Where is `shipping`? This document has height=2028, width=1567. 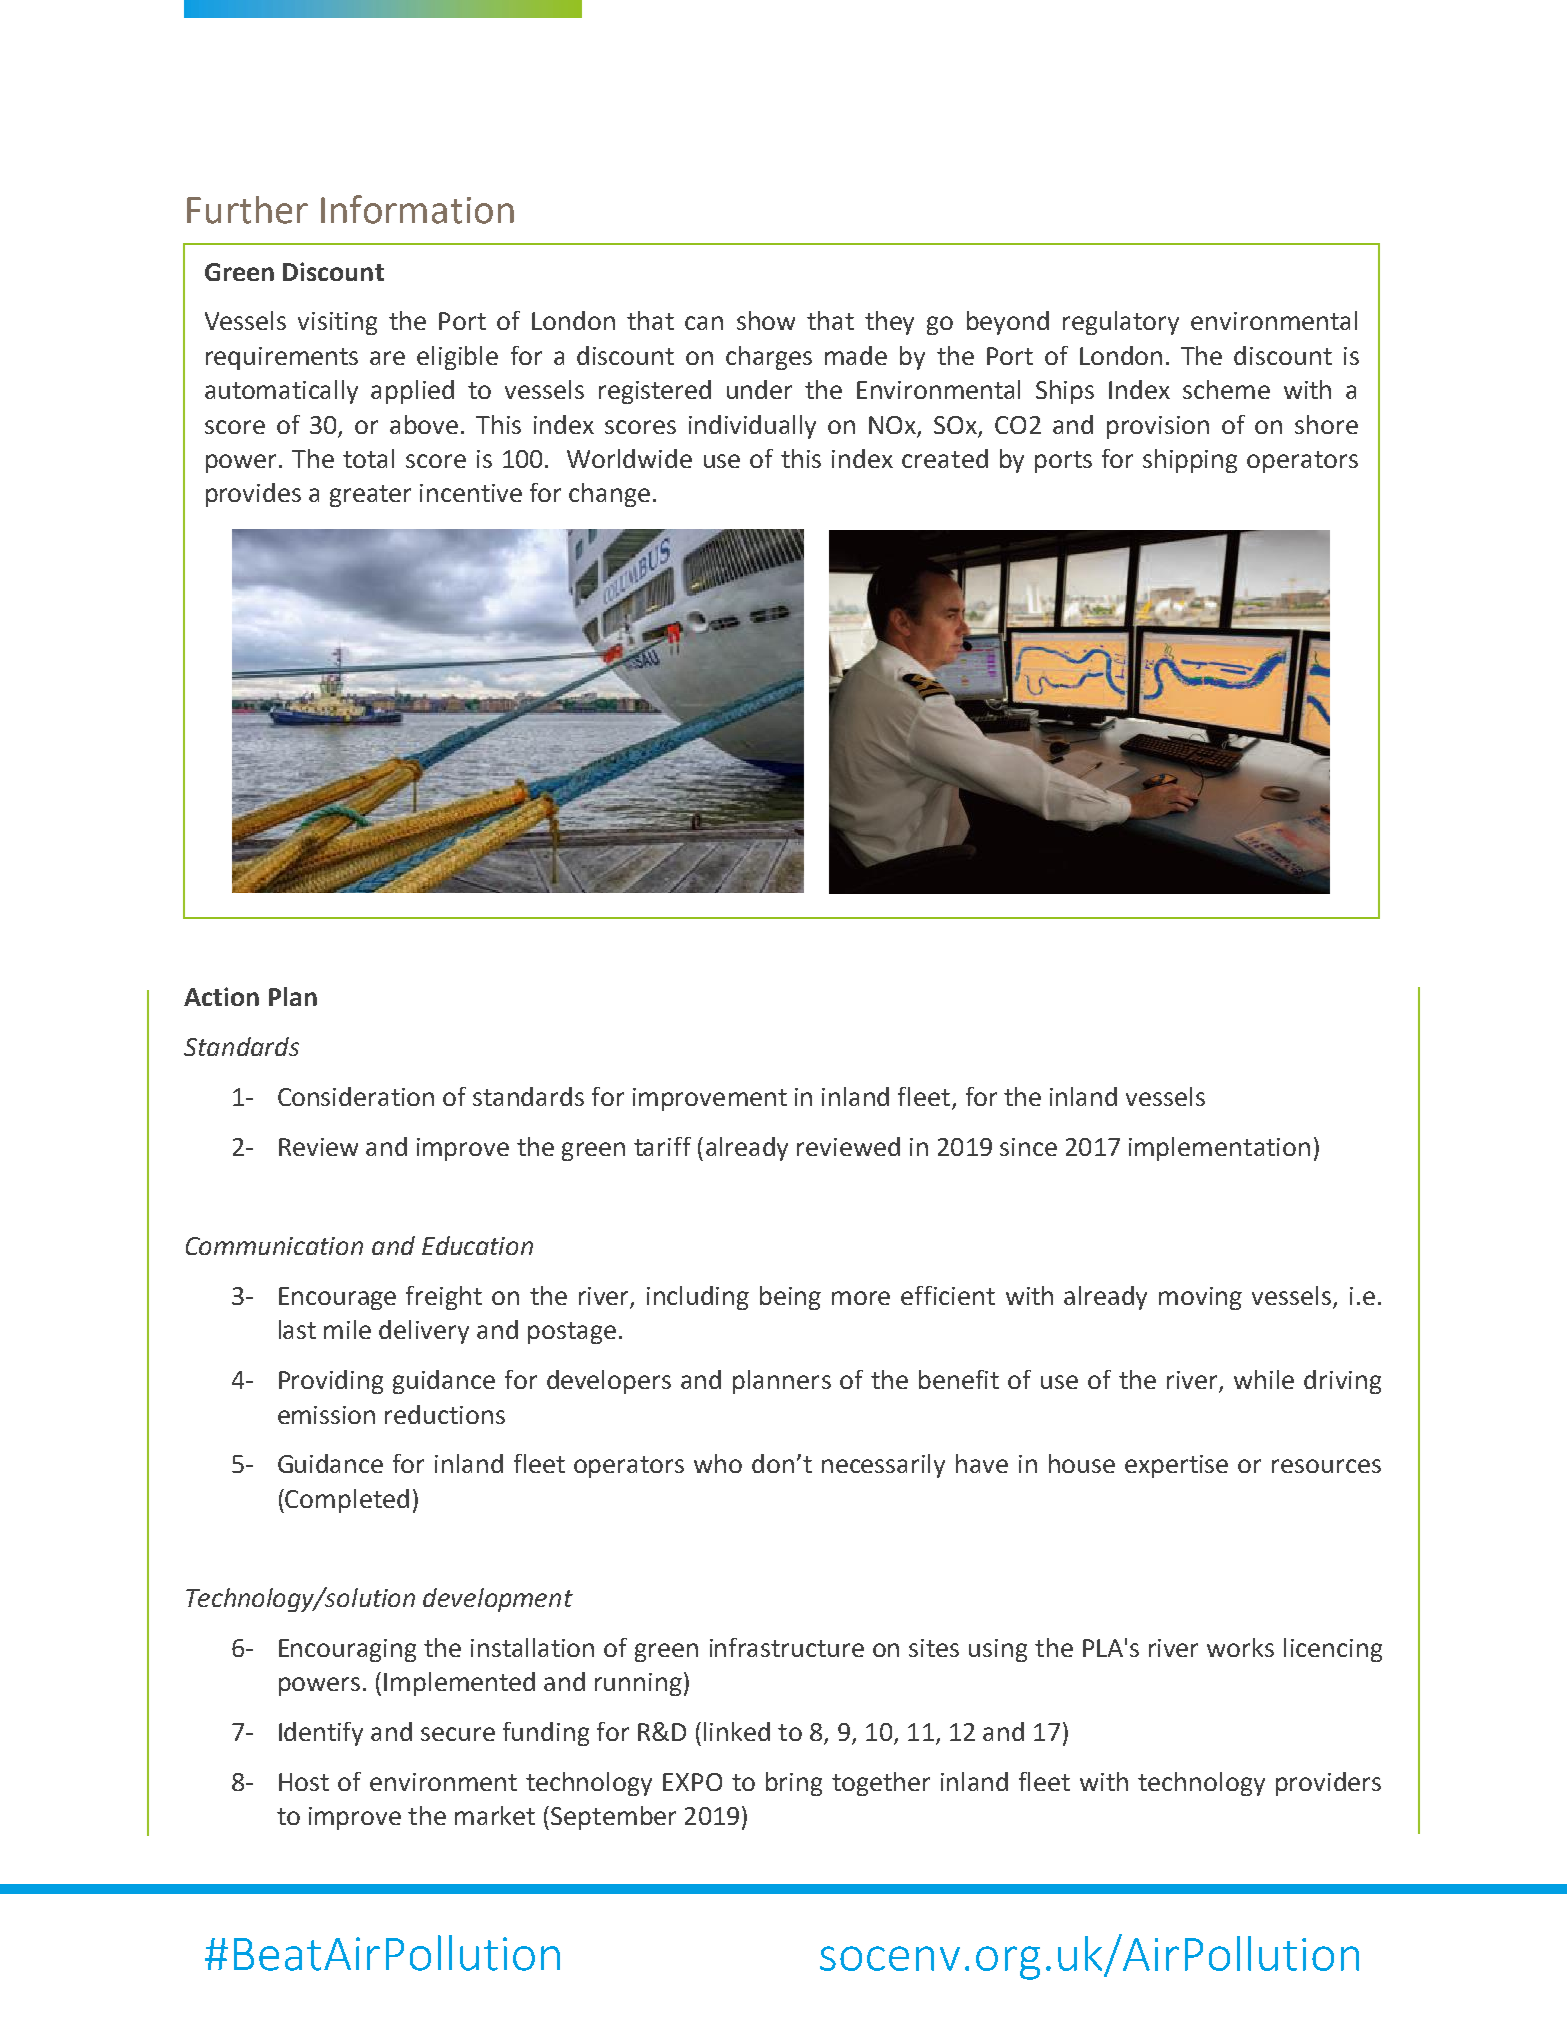 shipping is located at coordinates (1190, 461).
